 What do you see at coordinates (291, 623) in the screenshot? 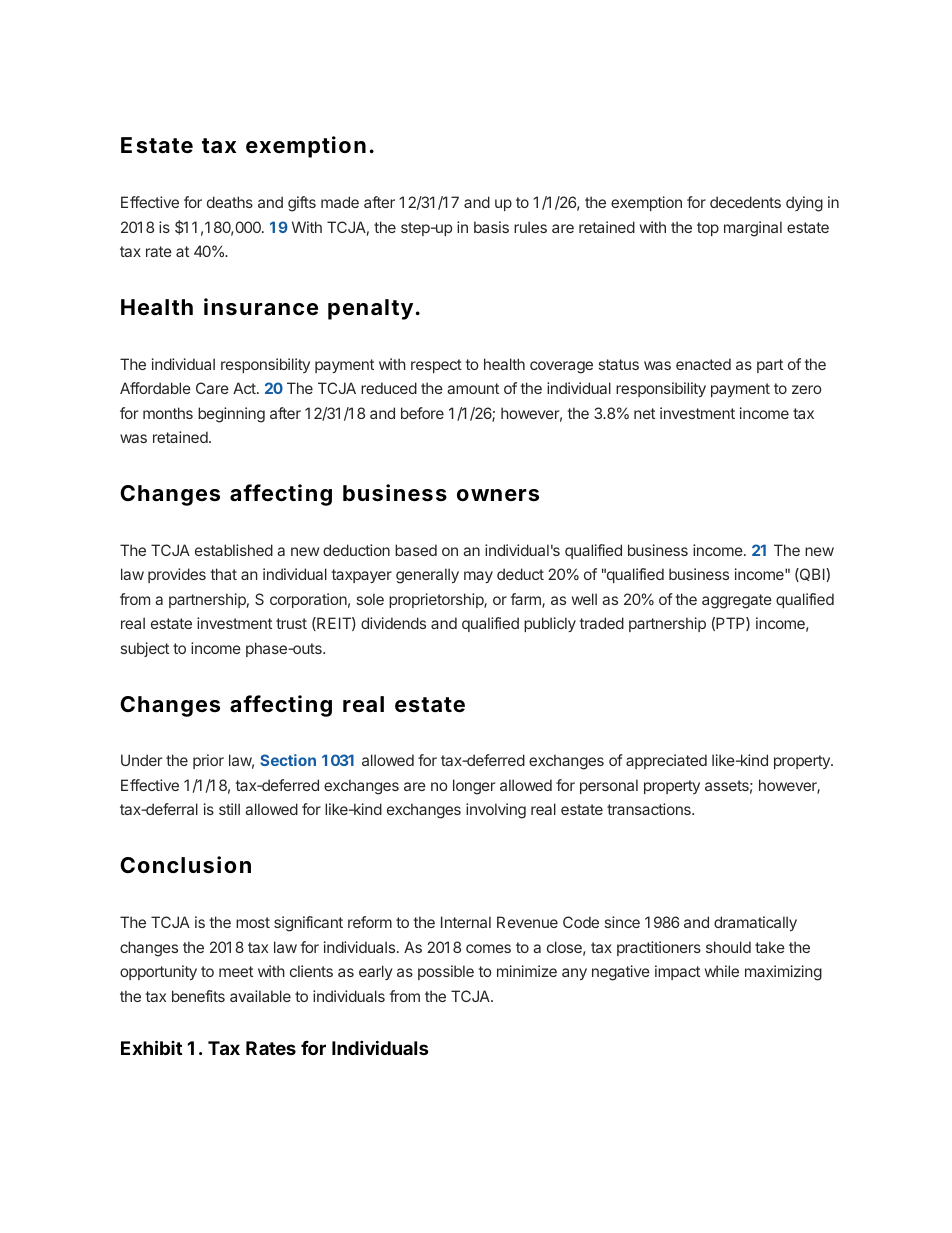
I see `trust` at bounding box center [291, 623].
